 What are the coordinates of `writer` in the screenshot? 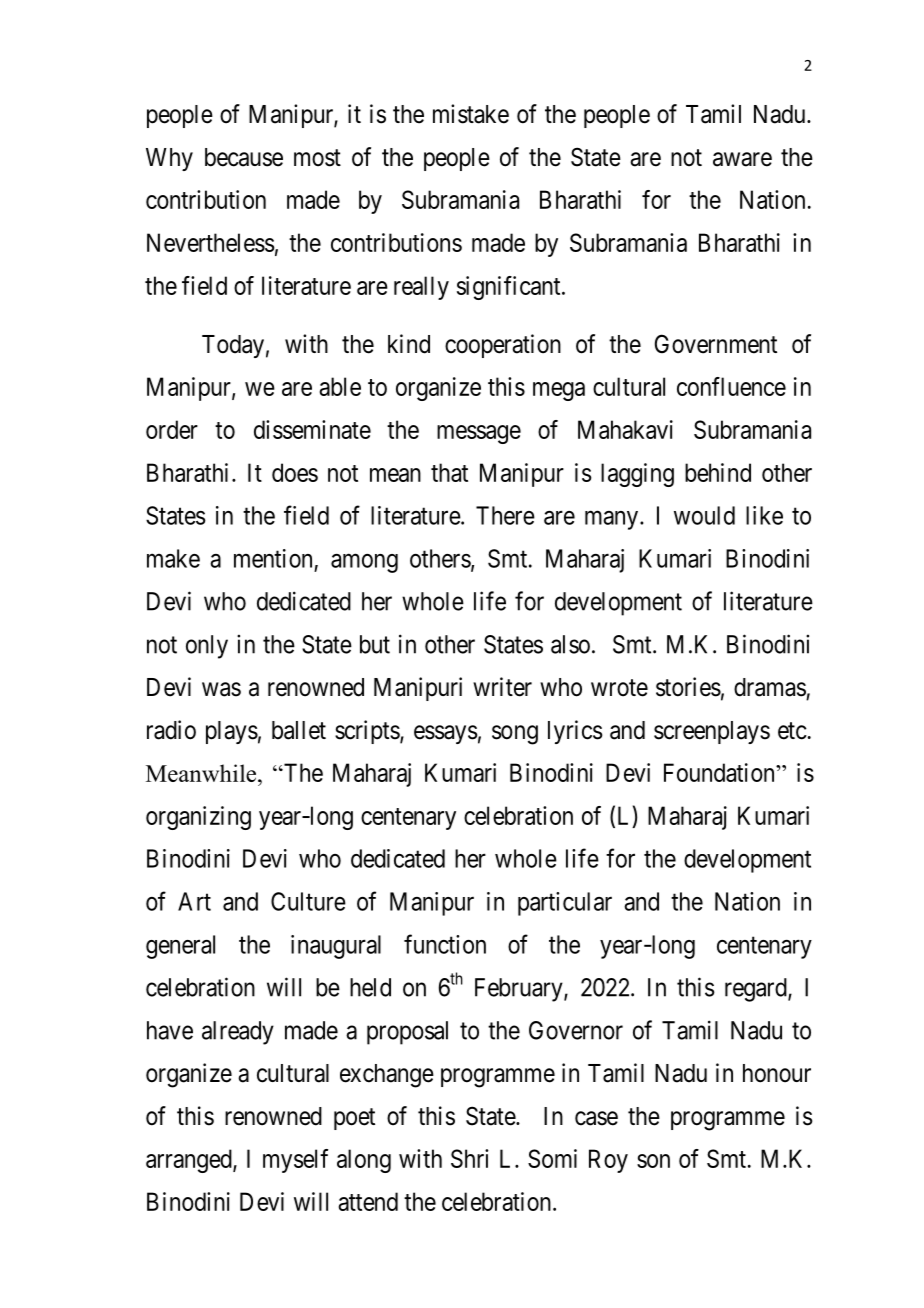 It's located at (502, 687).
